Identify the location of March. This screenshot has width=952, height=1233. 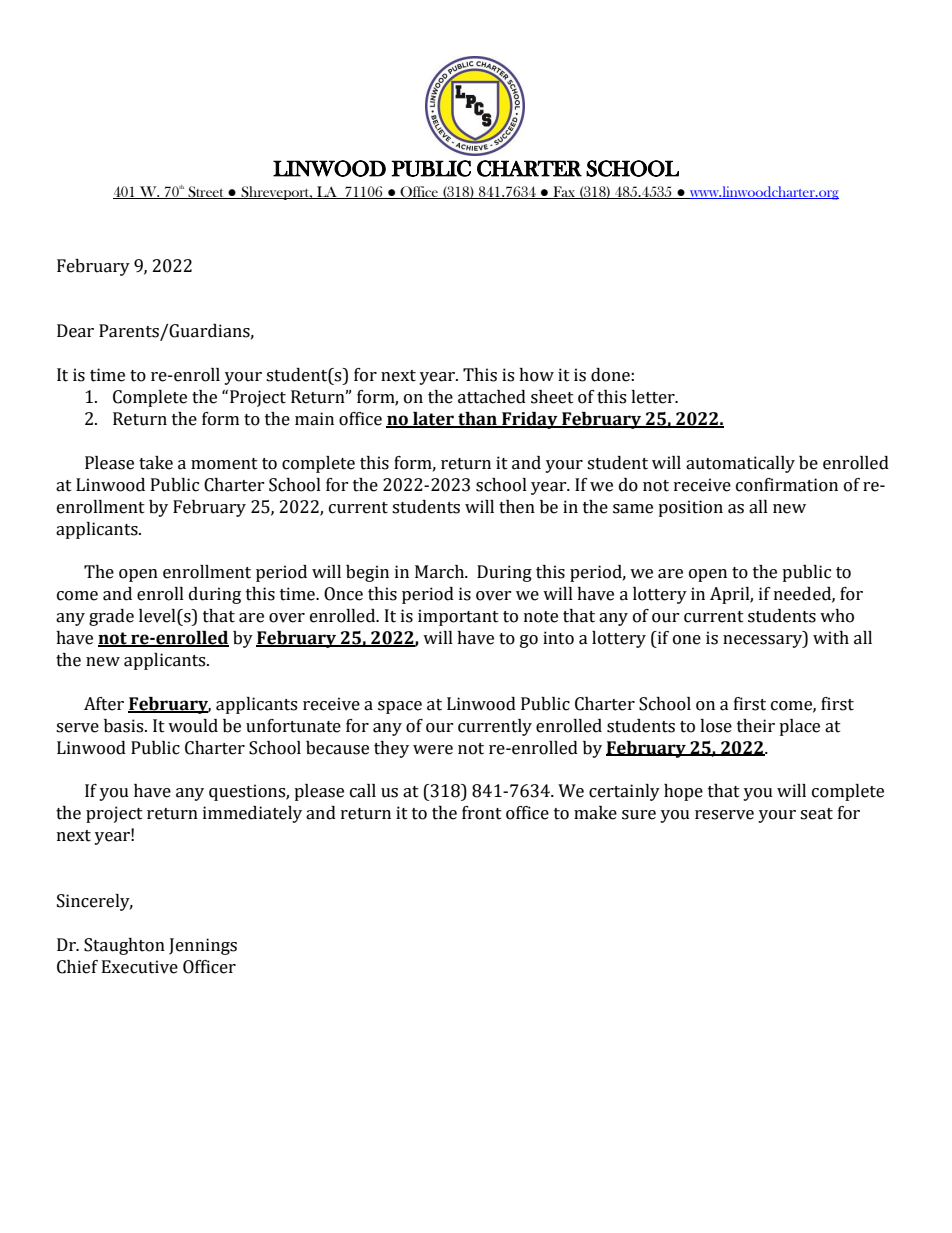
(441, 572).
